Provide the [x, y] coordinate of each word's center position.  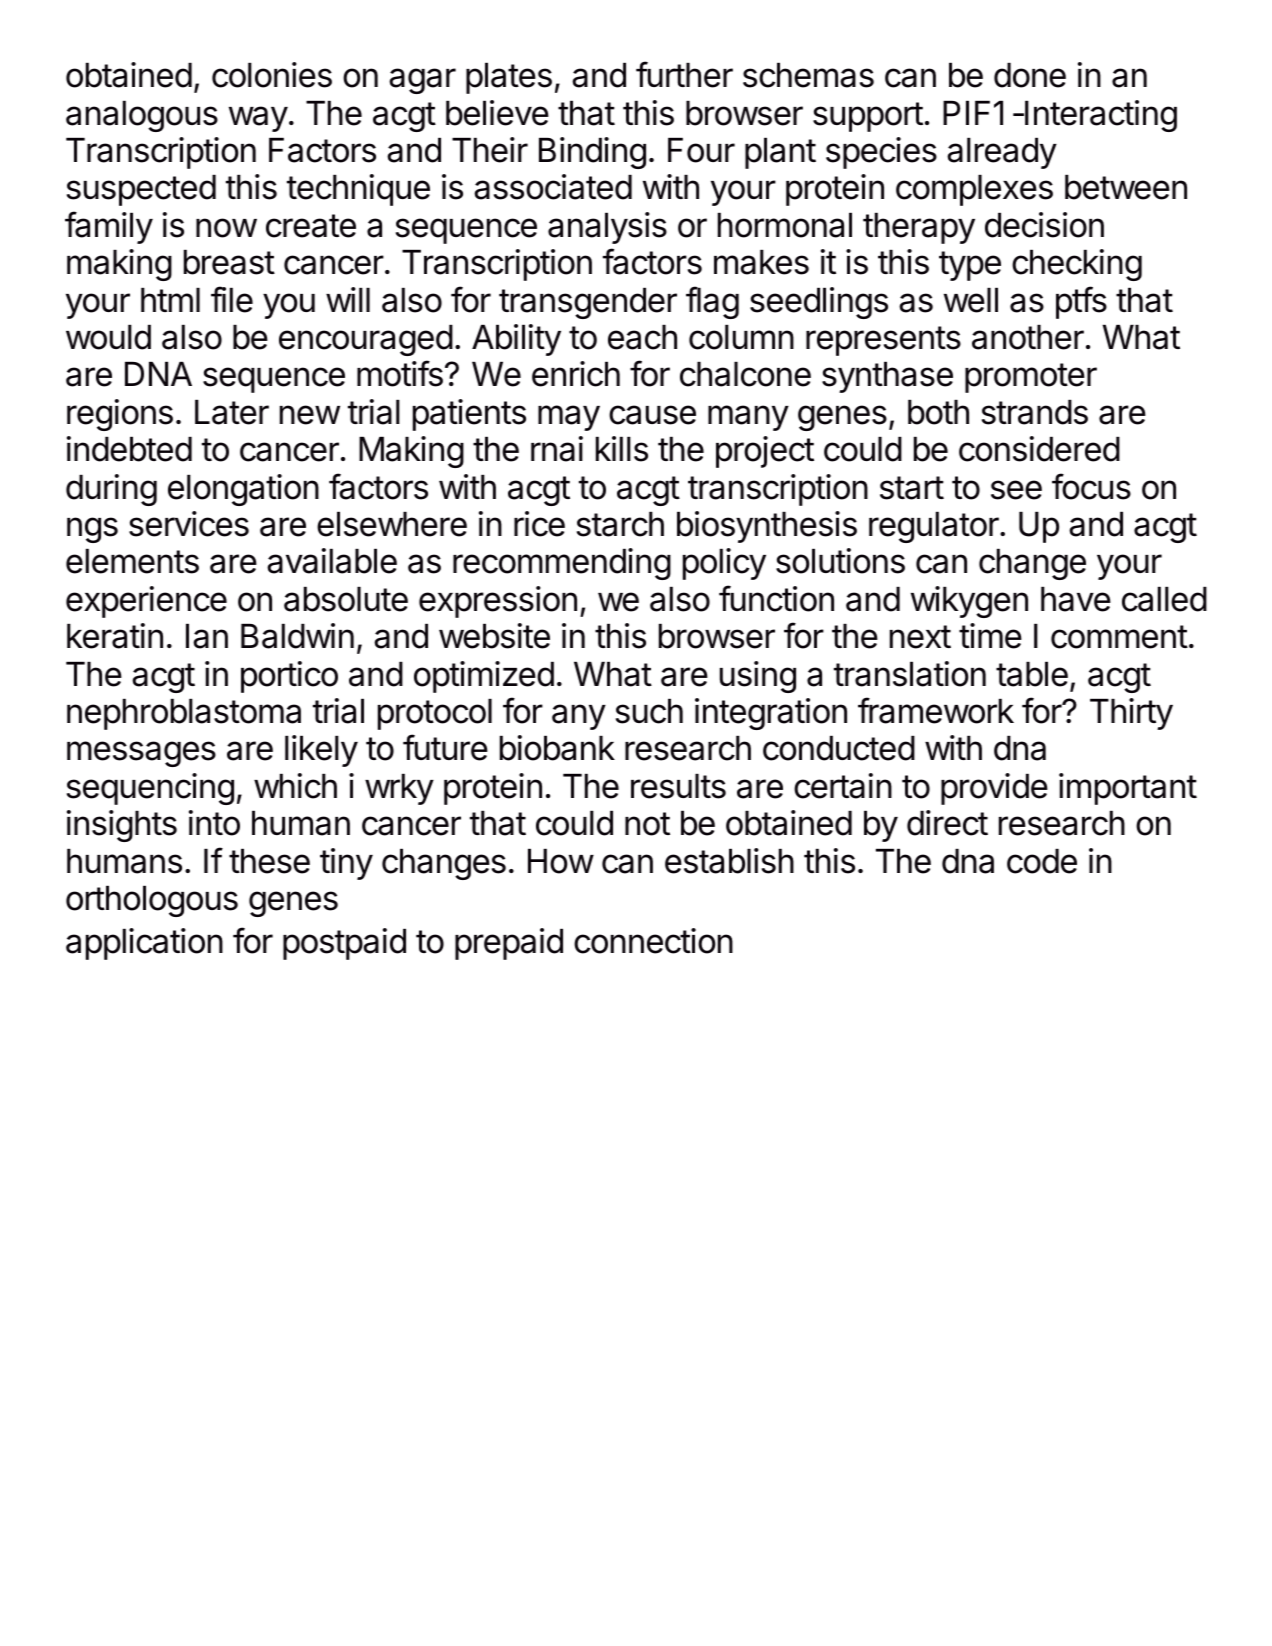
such [649, 711]
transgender [588, 303]
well [971, 300]
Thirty [1131, 714]
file [232, 299]
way [258, 119]
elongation [243, 490]
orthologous [152, 901]
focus [1091, 486]
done [1030, 75]
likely [321, 751]
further [684, 74]
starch [620, 524]
